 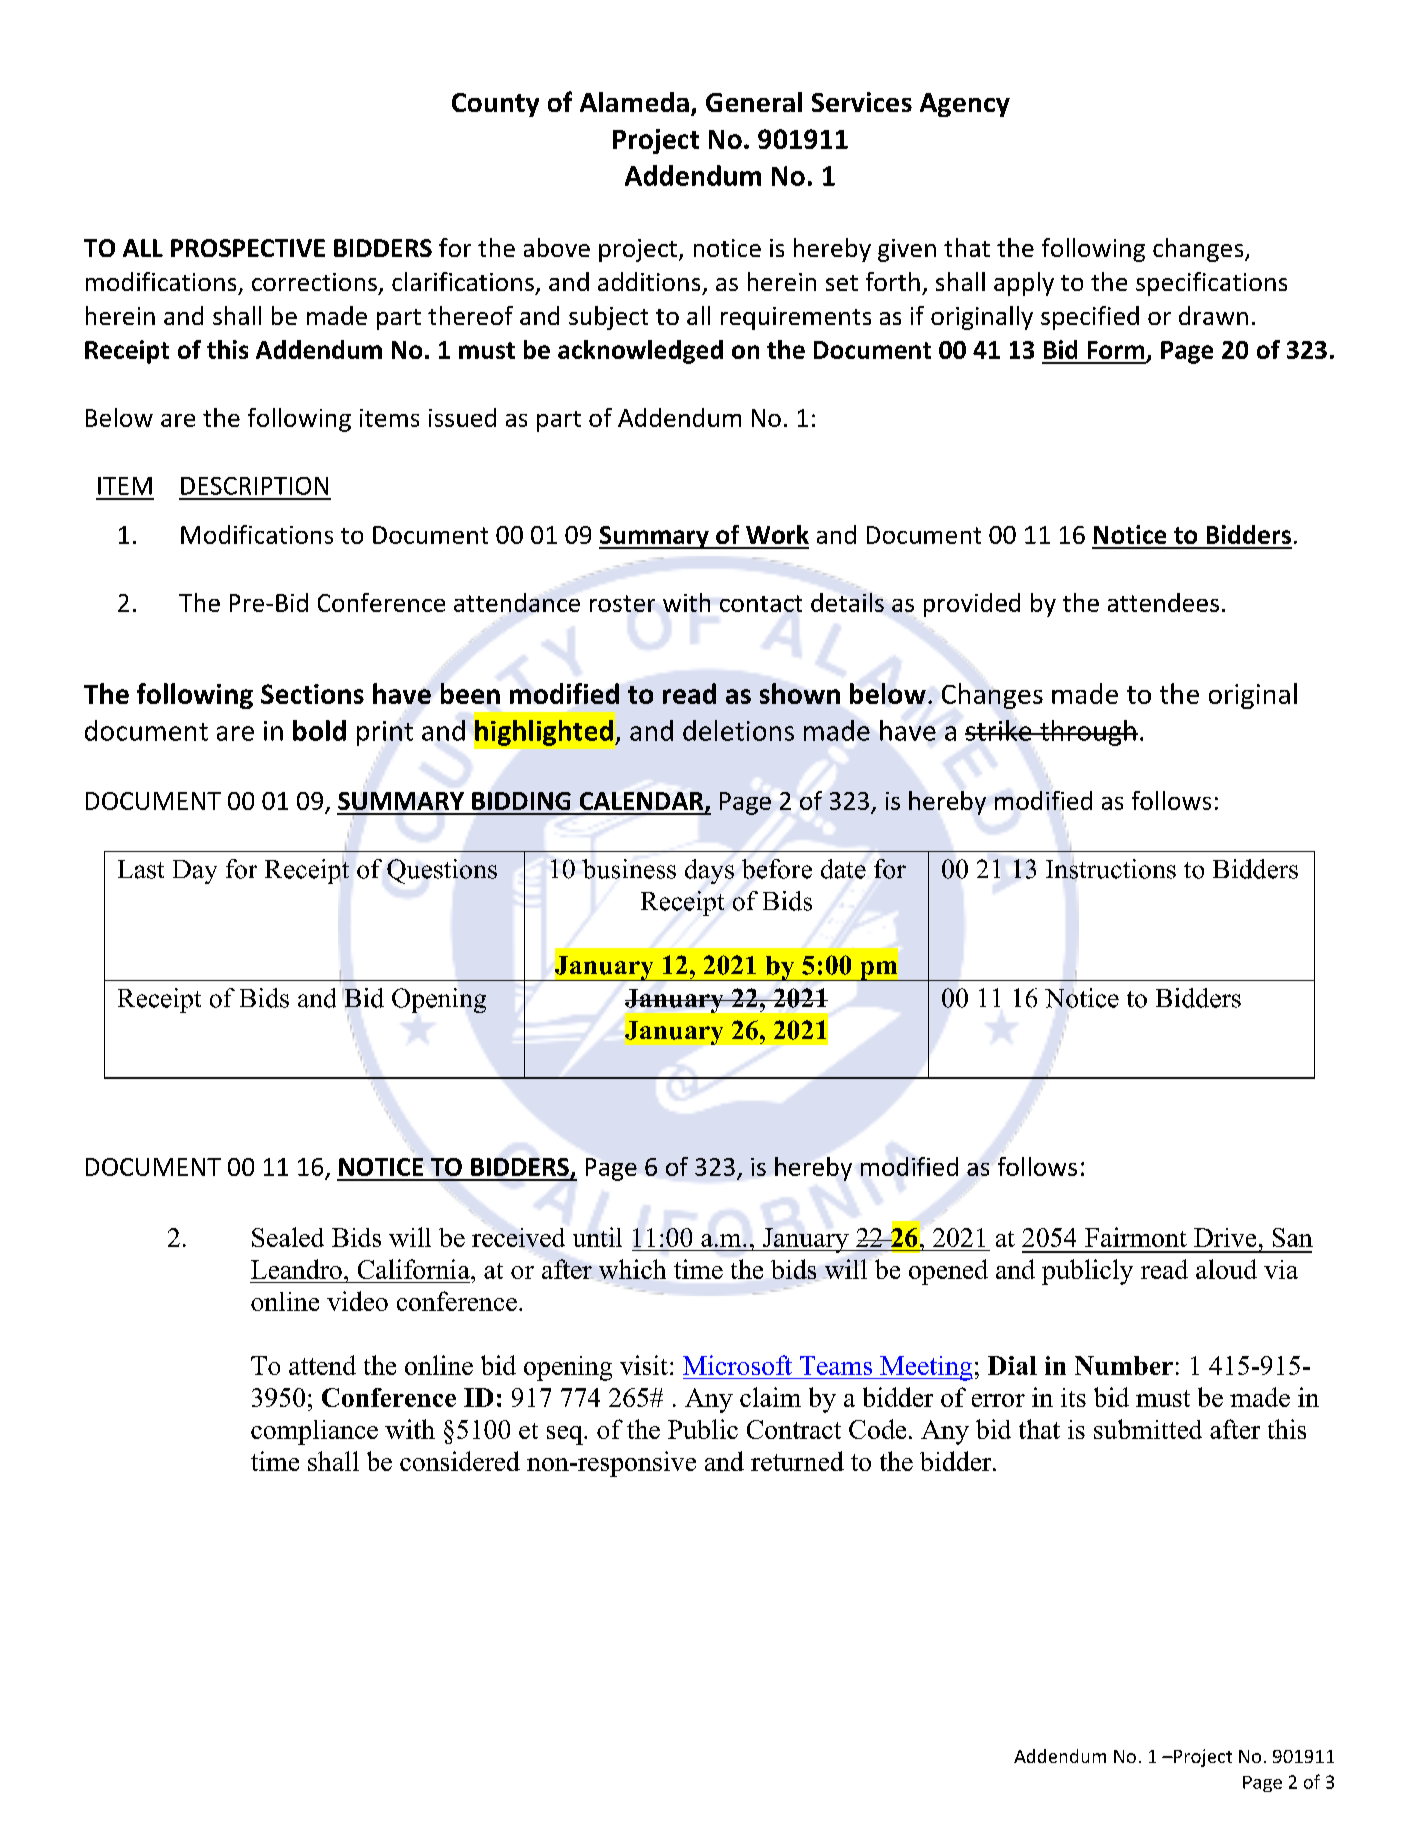 I want to click on DESCRIPTION, so click(x=254, y=486).
